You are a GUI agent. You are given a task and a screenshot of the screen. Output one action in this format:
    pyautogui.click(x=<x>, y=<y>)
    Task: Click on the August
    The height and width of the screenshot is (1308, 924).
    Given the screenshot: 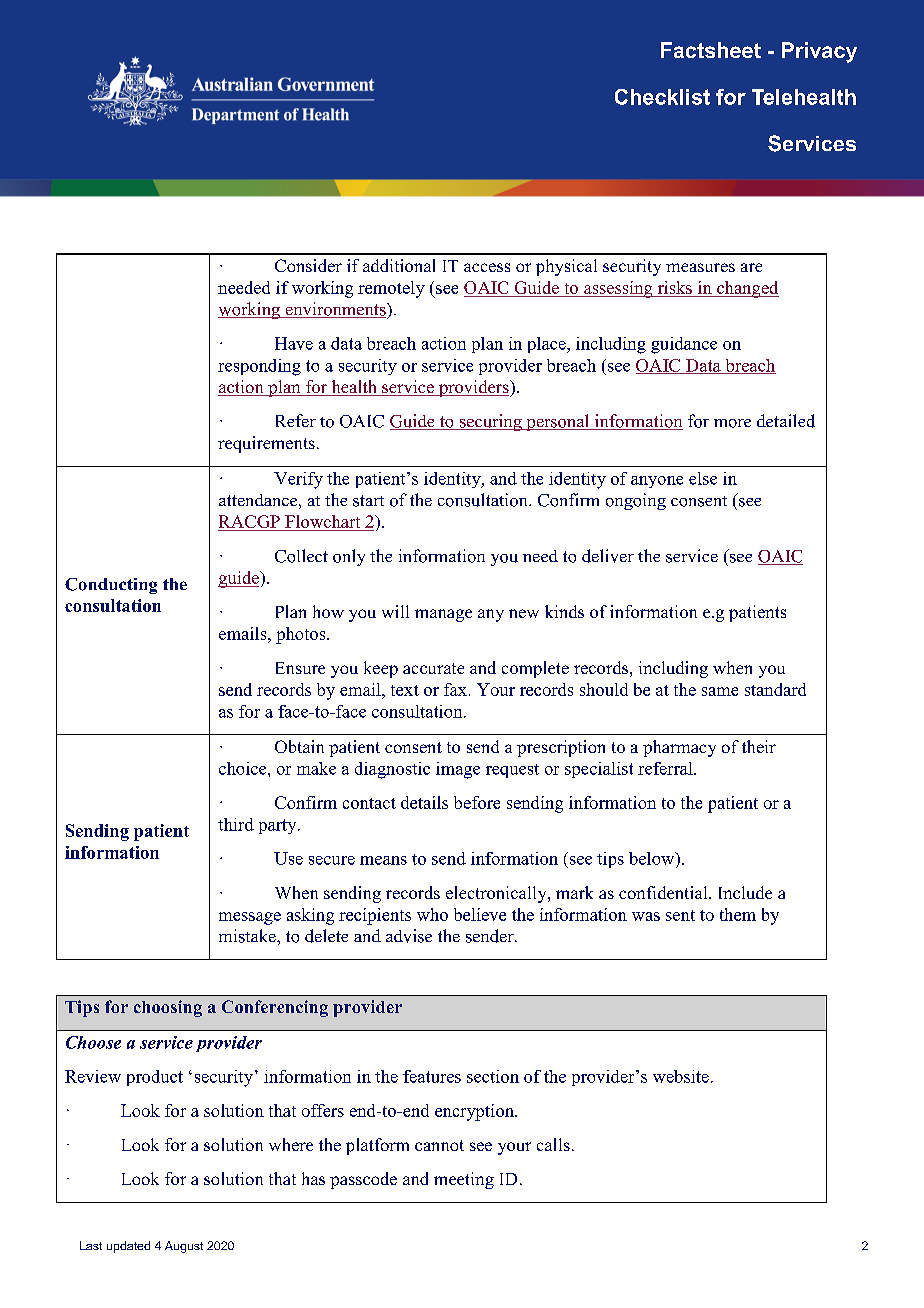 What is the action you would take?
    pyautogui.click(x=184, y=1247)
